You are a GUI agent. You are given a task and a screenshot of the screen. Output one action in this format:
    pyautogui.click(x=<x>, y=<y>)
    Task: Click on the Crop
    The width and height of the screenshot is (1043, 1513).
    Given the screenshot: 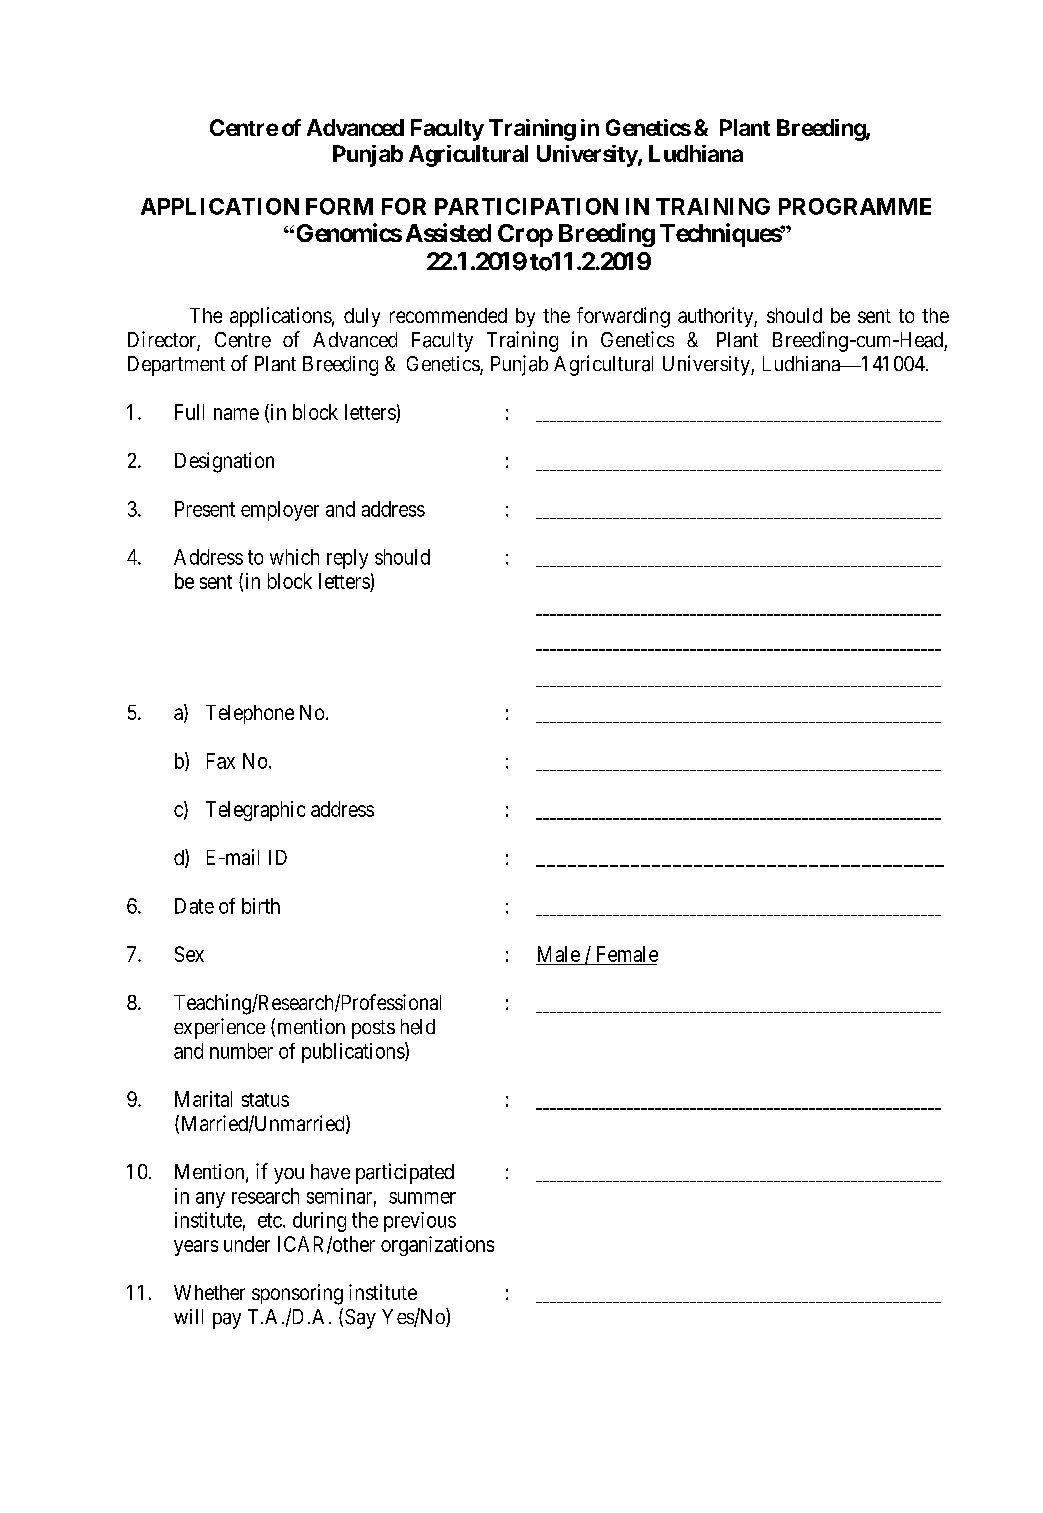 What is the action you would take?
    pyautogui.click(x=525, y=235)
